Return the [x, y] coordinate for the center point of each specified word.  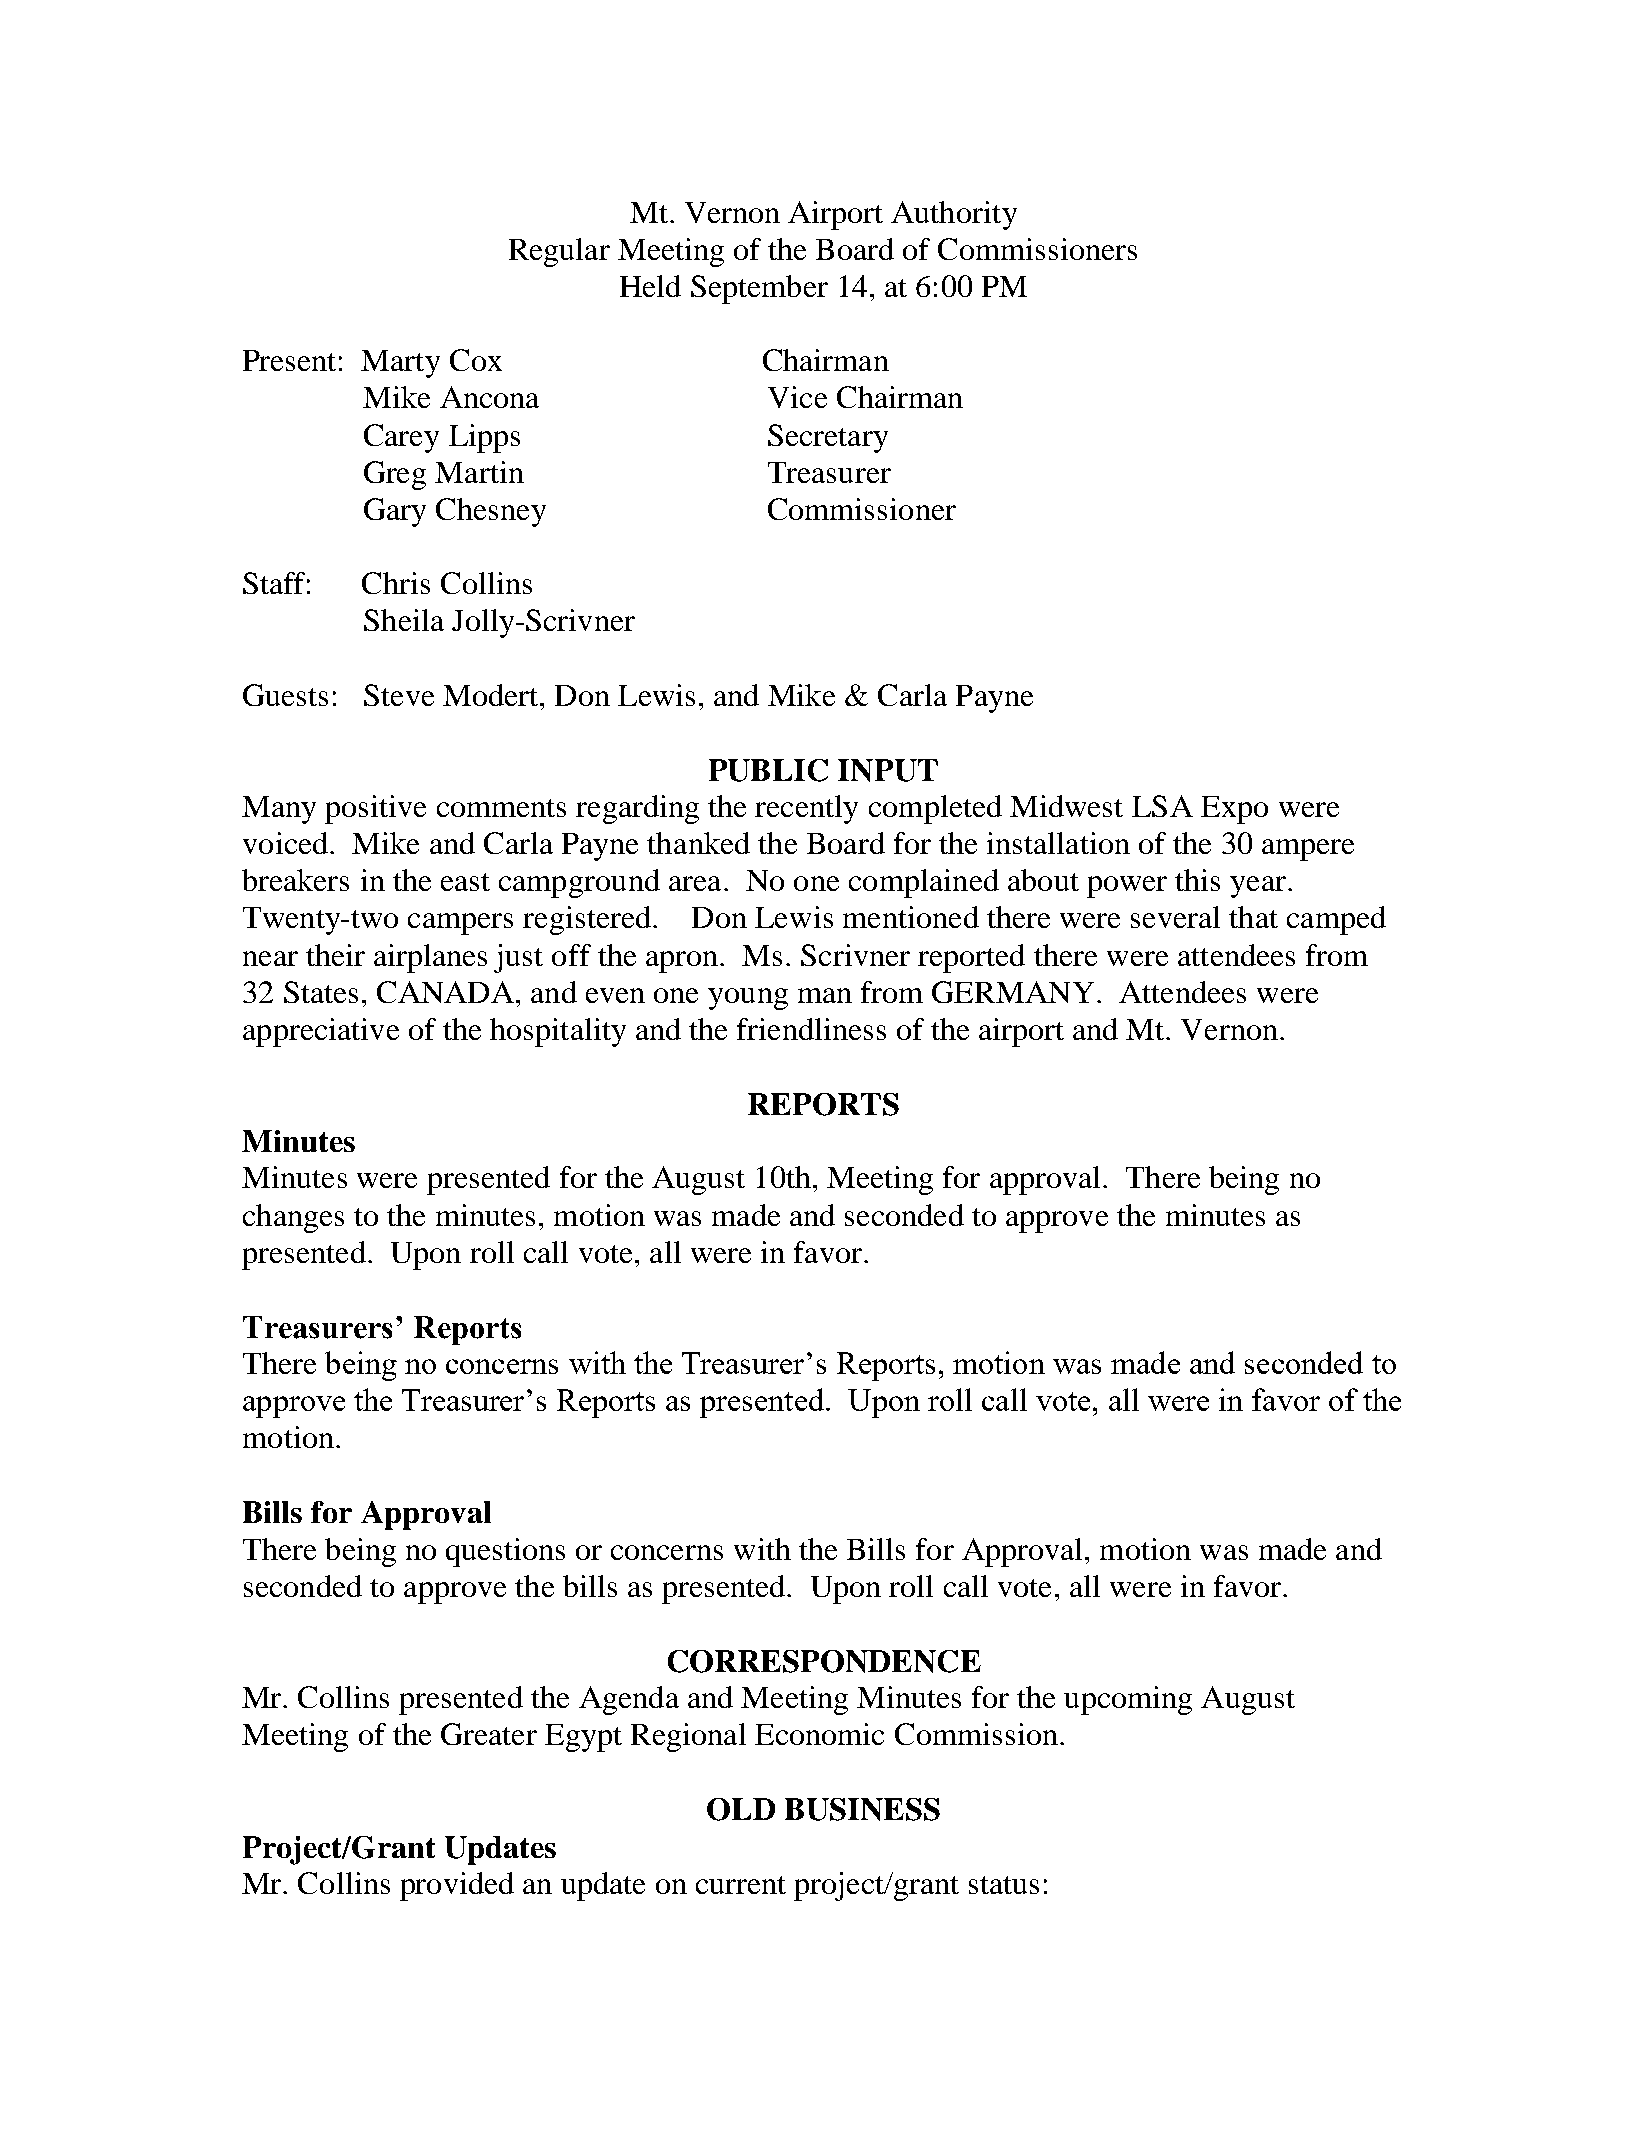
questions [505, 1552]
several [1175, 917]
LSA [1162, 806]
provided [457, 1886]
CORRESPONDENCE [824, 1661]
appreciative [321, 1032]
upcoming [1128, 1700]
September [759, 289]
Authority [954, 215]
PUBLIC [768, 770]
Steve [399, 695]
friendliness [811, 1029]
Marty [400, 364]
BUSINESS [862, 1809]
